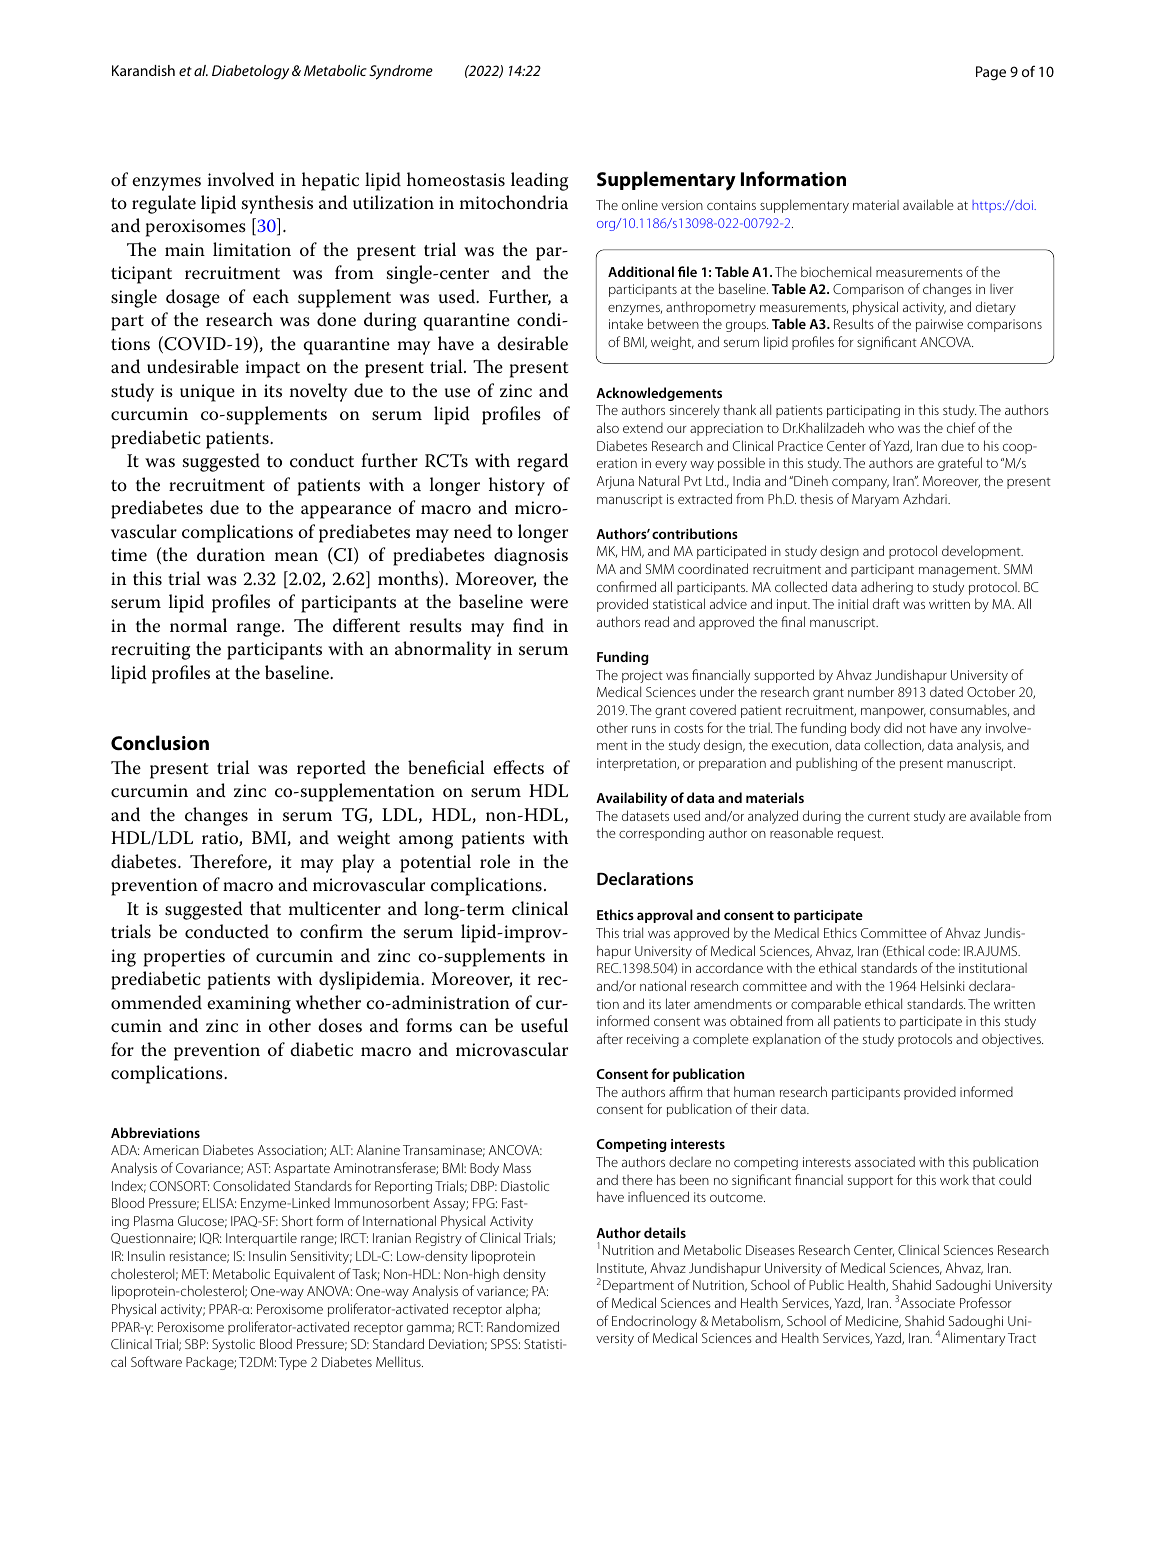 The width and height of the image is (1165, 1548). Describe the element at coordinates (330, 181) in the image. I see `hepatic` at that location.
